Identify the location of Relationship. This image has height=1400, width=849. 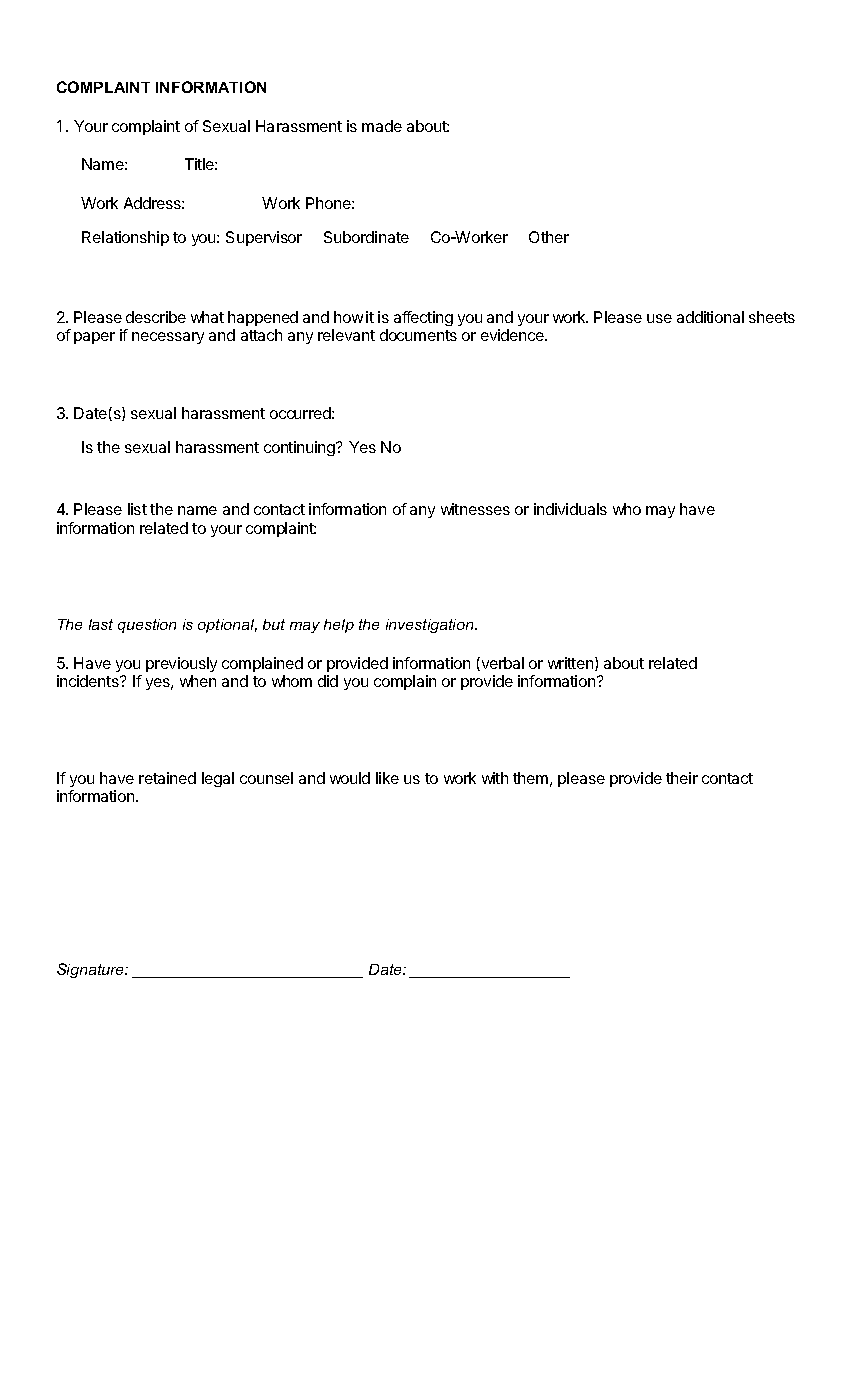
(125, 238).
